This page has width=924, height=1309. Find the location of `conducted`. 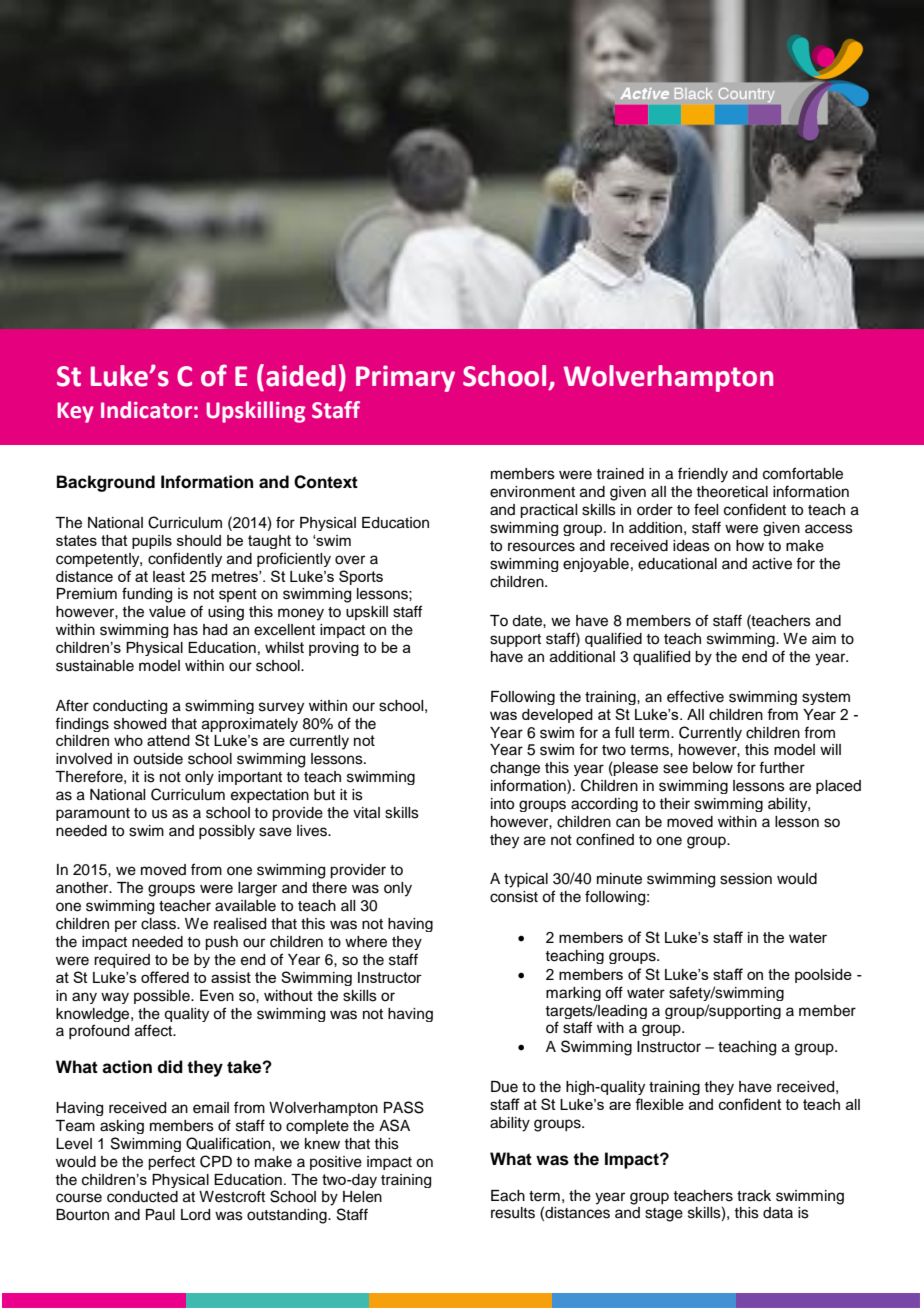

conducted is located at coordinates (142, 1197).
